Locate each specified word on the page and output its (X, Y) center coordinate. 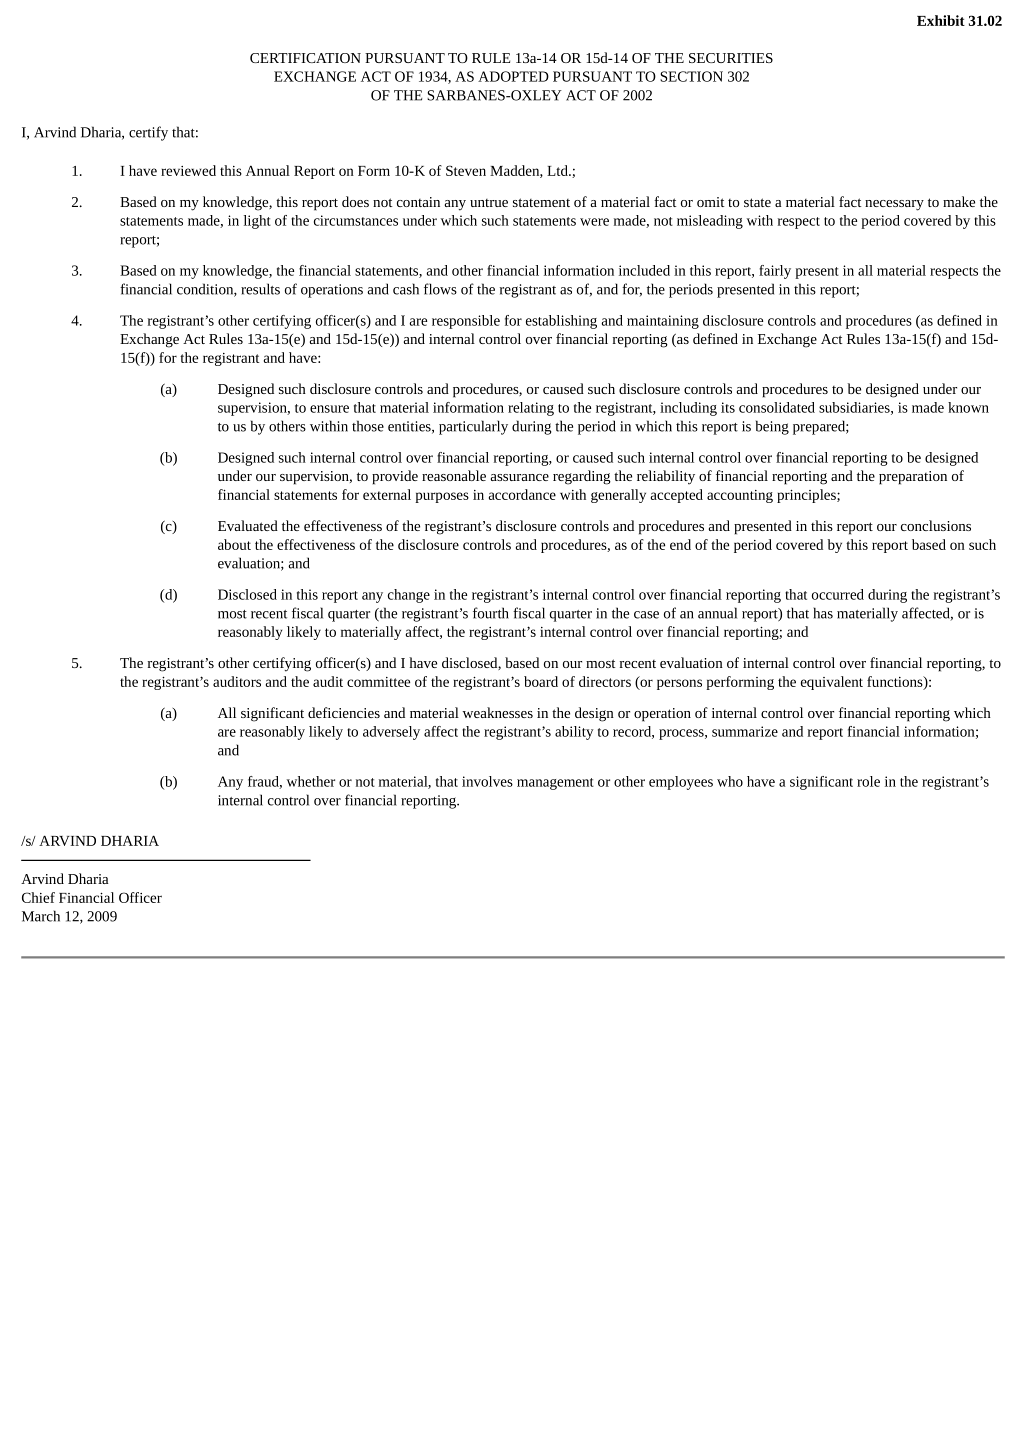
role (868, 781)
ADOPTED (513, 76)
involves (487, 781)
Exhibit (941, 20)
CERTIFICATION (305, 58)
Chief (38, 897)
